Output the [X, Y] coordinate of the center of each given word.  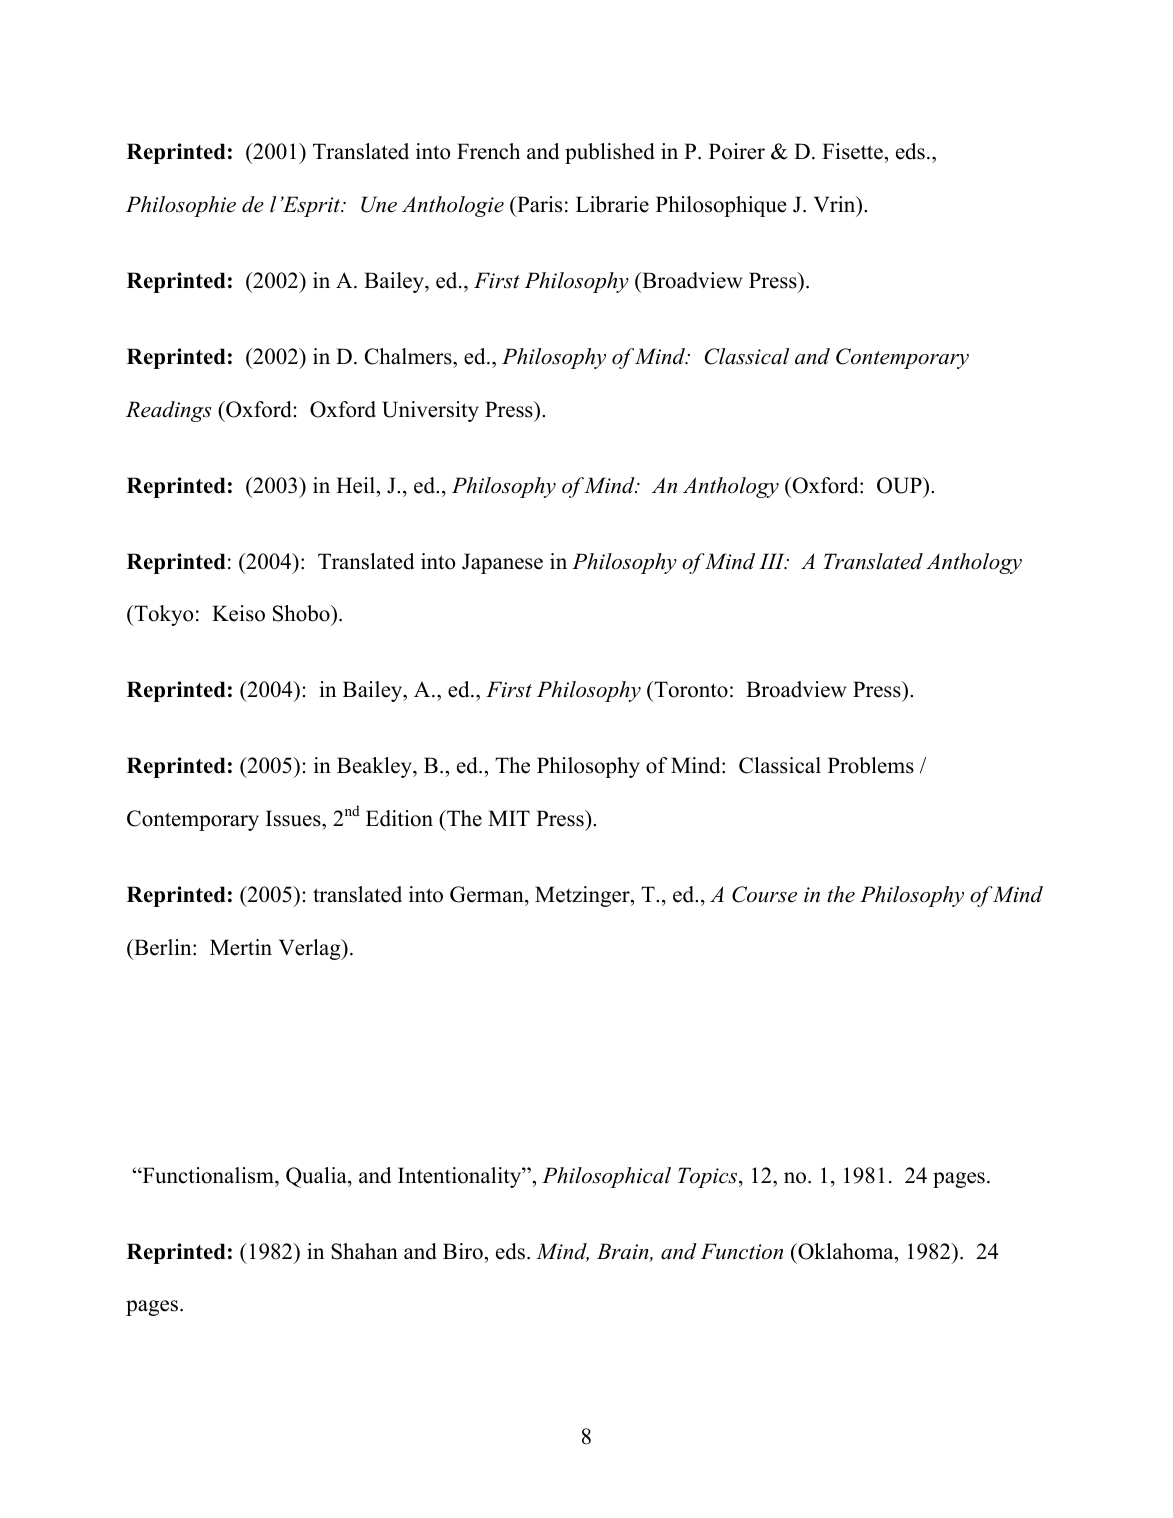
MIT [509, 818]
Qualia [317, 1177]
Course [764, 894]
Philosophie [181, 206]
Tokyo [162, 615]
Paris [538, 204]
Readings [169, 411]
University [430, 411]
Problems [871, 765]
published [610, 153]
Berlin [163, 947]
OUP [900, 485]
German [488, 894]
